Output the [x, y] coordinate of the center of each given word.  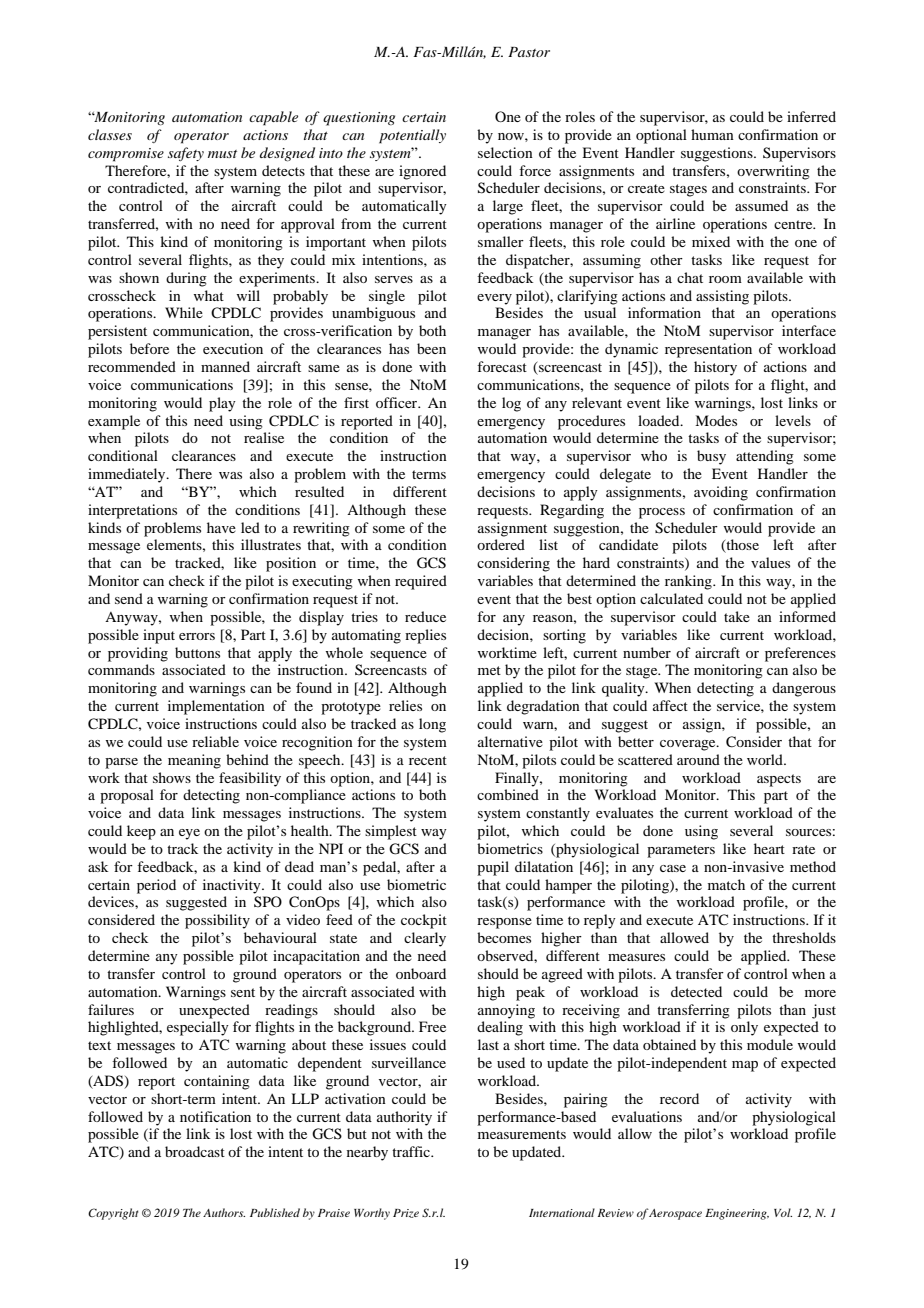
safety [186, 154]
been [431, 348]
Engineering [737, 1214]
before [149, 348]
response [504, 923]
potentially [412, 136]
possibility [217, 921]
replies [425, 636]
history [715, 368]
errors [197, 636]
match [726, 884]
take [737, 616]
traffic [412, 1151]
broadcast [195, 1151]
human [712, 134]
